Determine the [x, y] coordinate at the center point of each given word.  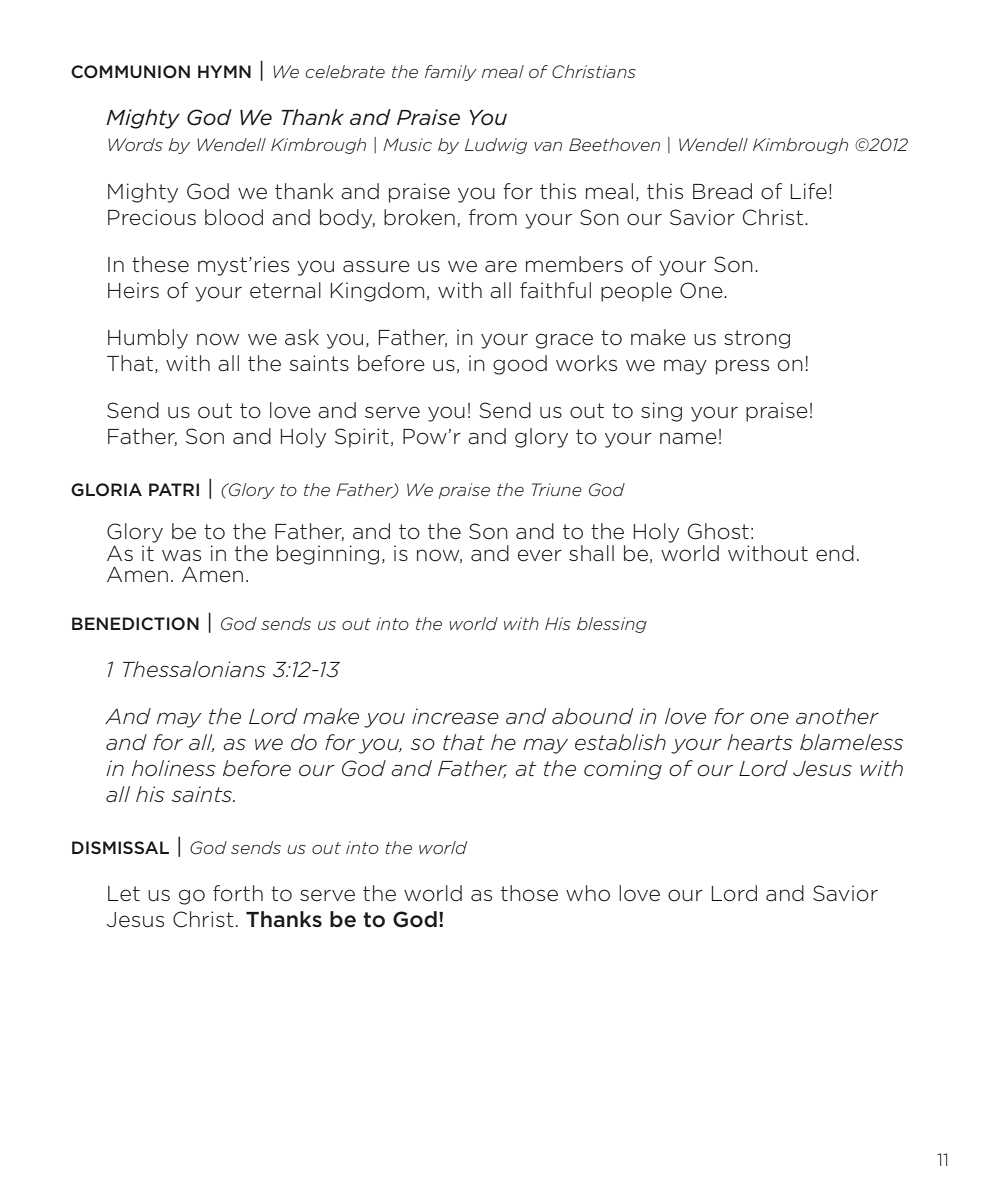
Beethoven [614, 144]
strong [757, 339]
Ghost [718, 531]
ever [540, 555]
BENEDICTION [135, 623]
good [520, 365]
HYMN [224, 71]
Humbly [148, 339]
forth [238, 893]
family [451, 73]
